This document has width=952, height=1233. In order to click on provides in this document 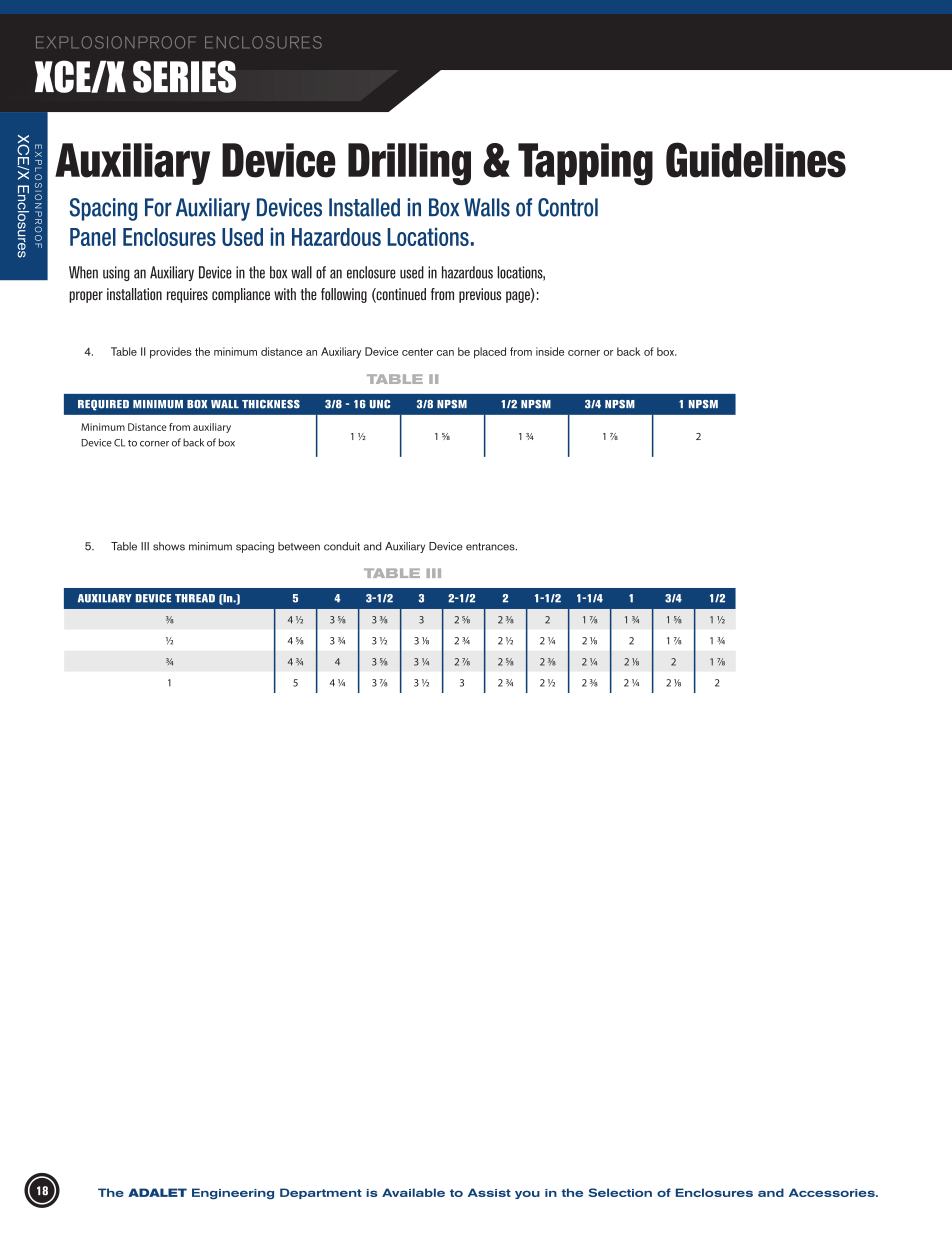, I will do `click(171, 353)`.
